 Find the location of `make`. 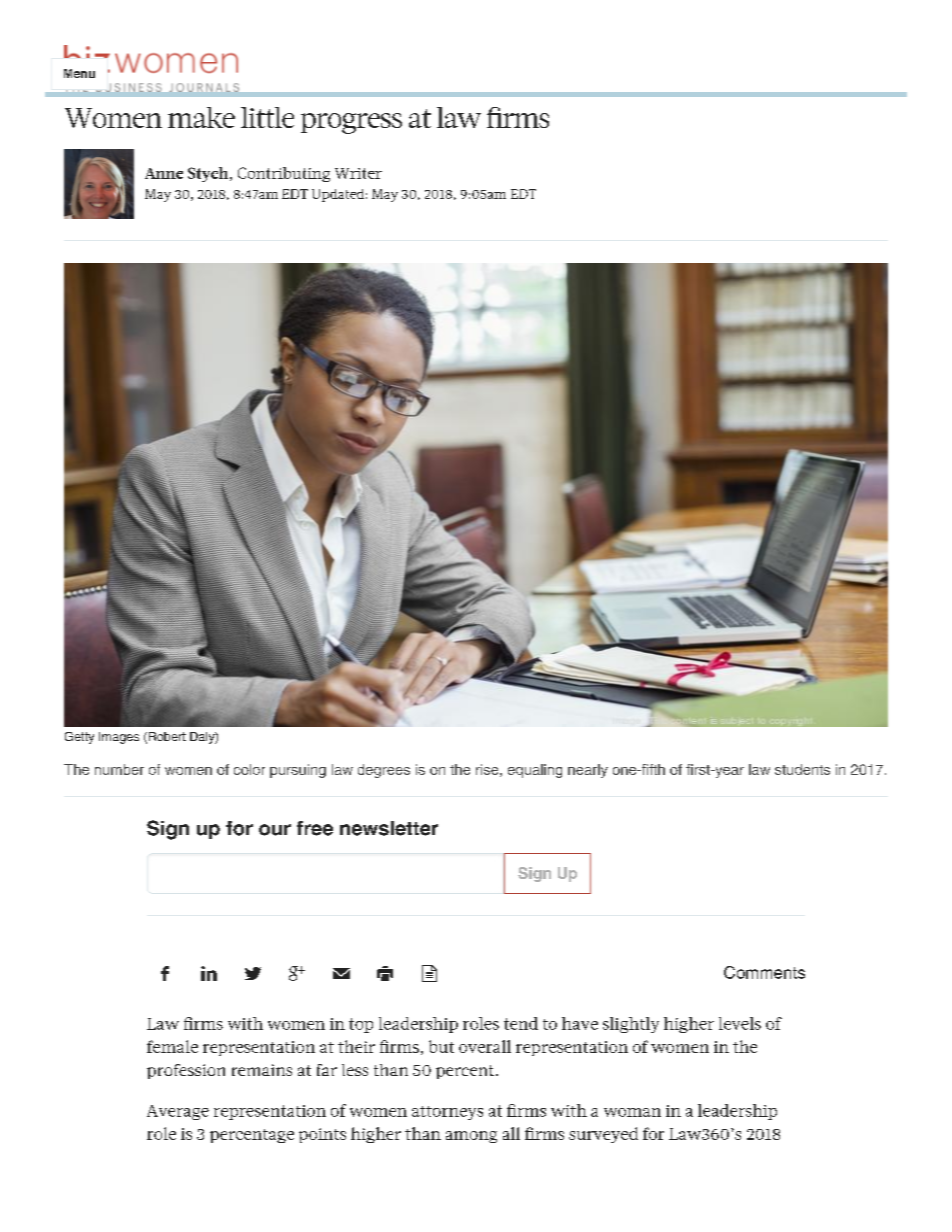

make is located at coordinates (201, 117).
